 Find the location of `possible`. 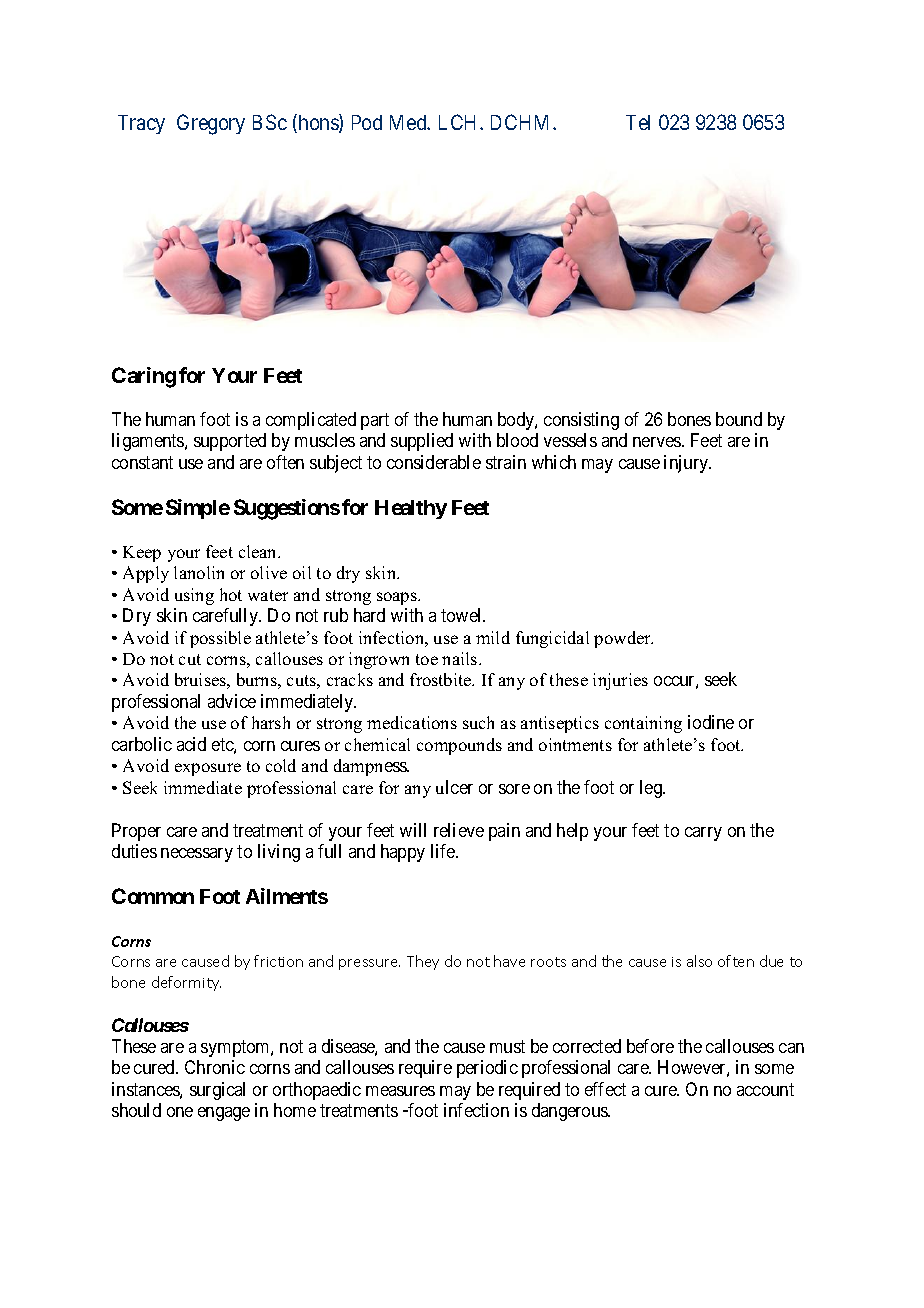

possible is located at coordinates (220, 639).
